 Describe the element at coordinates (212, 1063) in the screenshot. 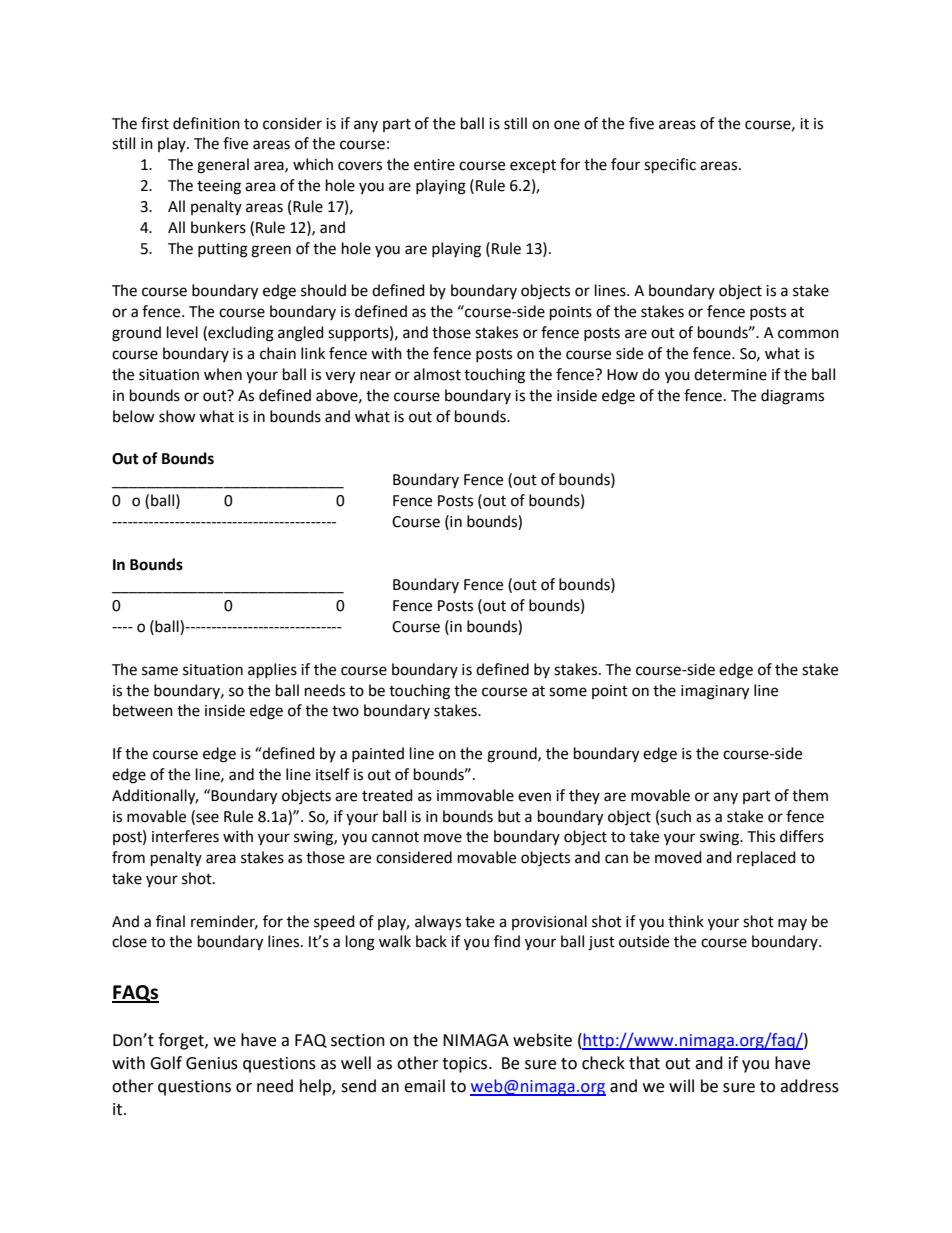

I see `Genius` at that location.
